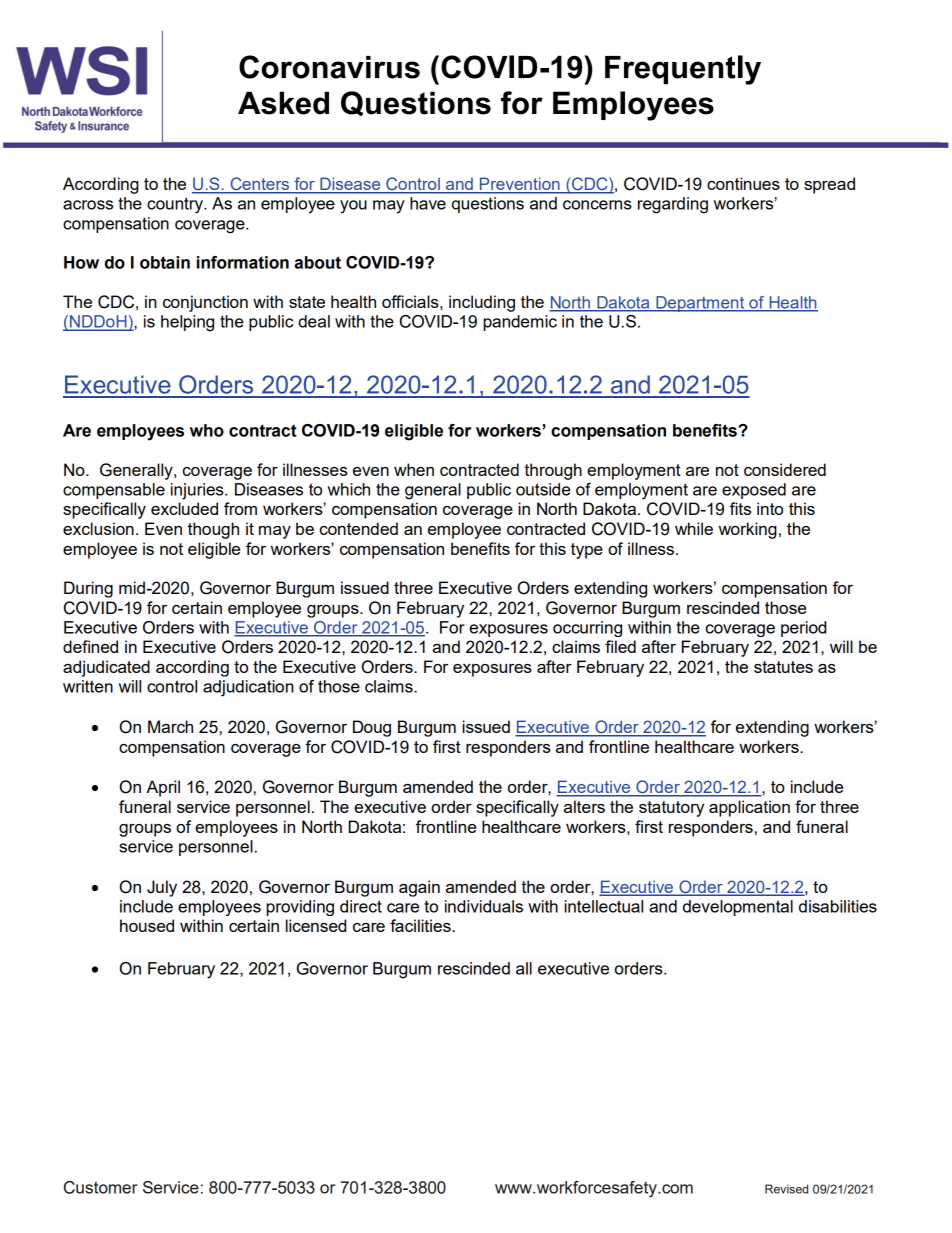  Describe the element at coordinates (738, 908) in the screenshot. I see `developmental` at that location.
